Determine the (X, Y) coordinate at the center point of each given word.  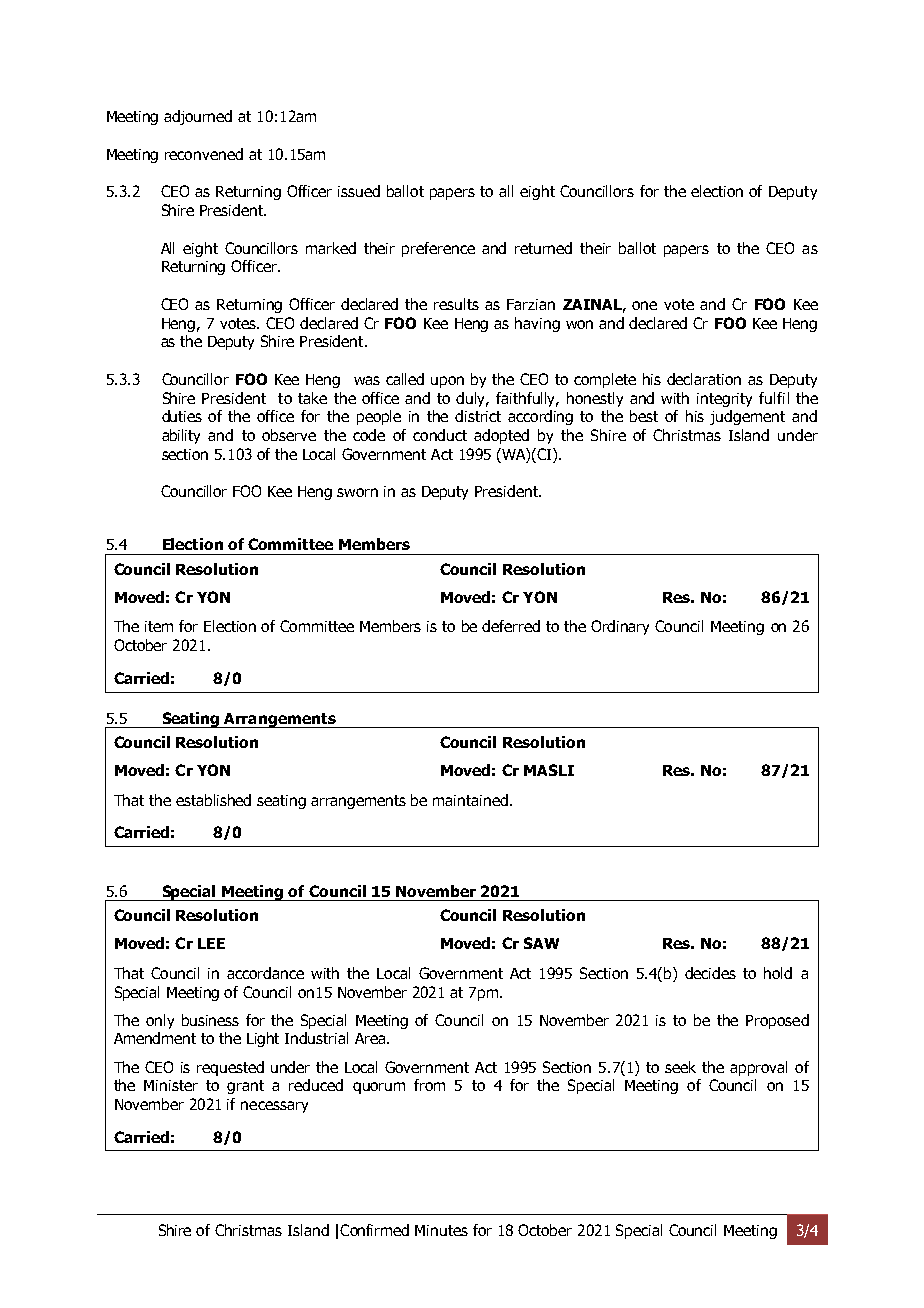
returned (543, 248)
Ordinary (620, 627)
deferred (511, 626)
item (159, 626)
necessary (274, 1107)
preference (438, 249)
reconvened (204, 154)
